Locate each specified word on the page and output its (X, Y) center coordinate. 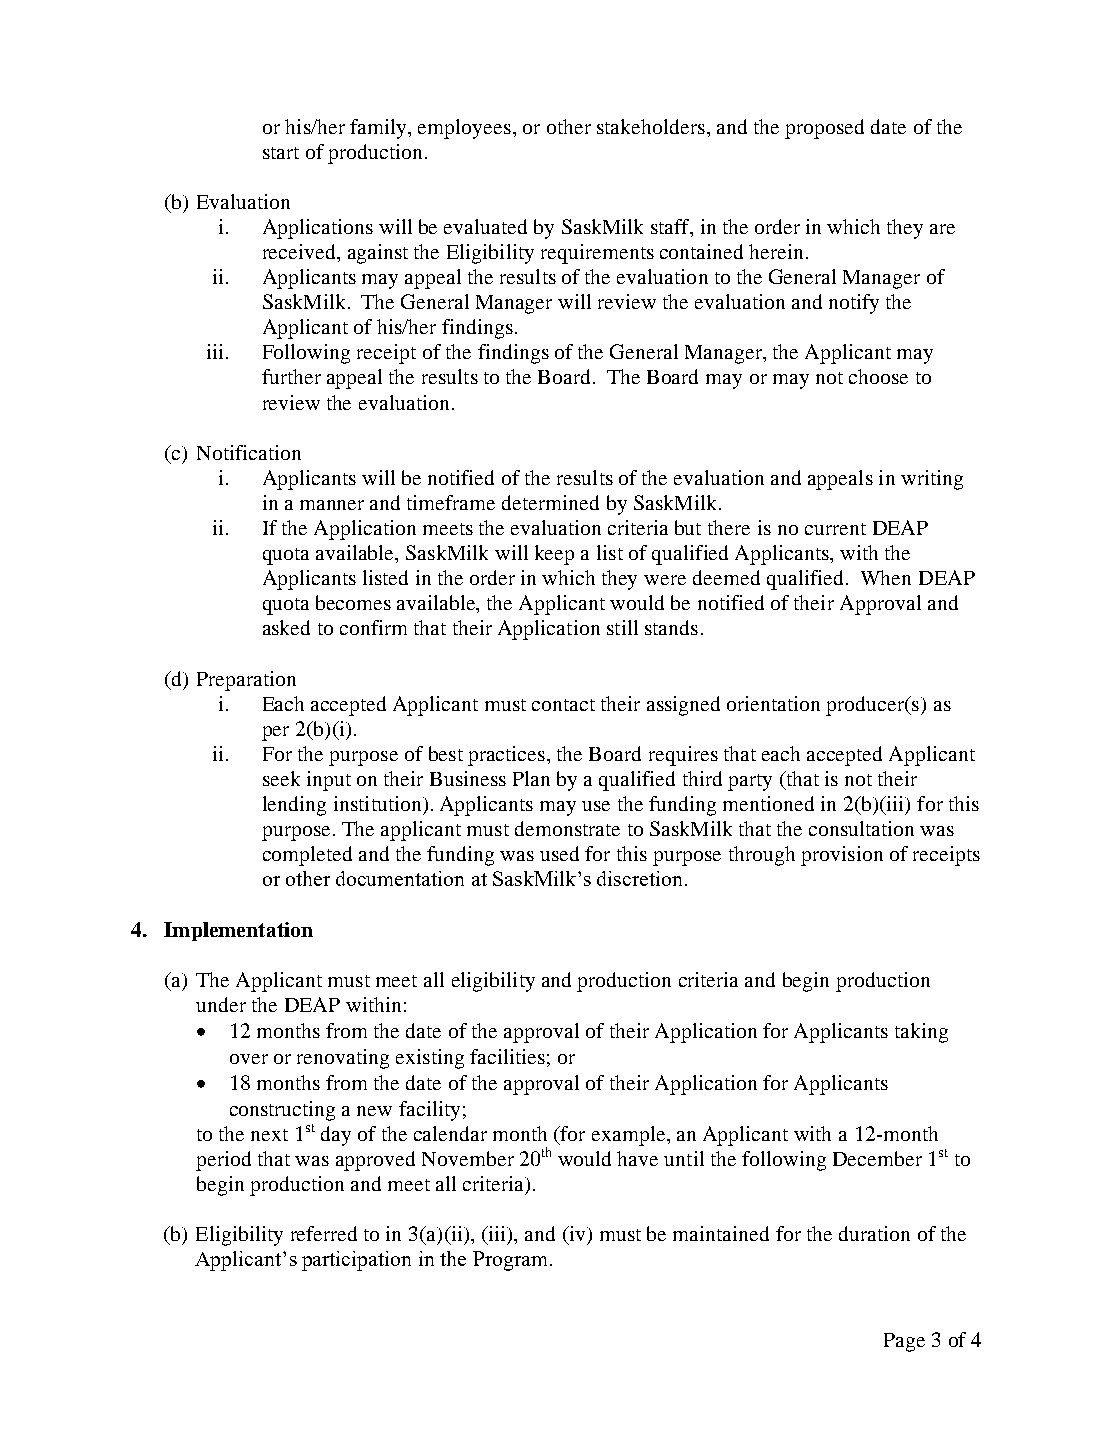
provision (842, 856)
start (281, 153)
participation (356, 1261)
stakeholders (651, 126)
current (835, 529)
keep (554, 555)
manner (332, 505)
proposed (824, 129)
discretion (641, 878)
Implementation (238, 931)
